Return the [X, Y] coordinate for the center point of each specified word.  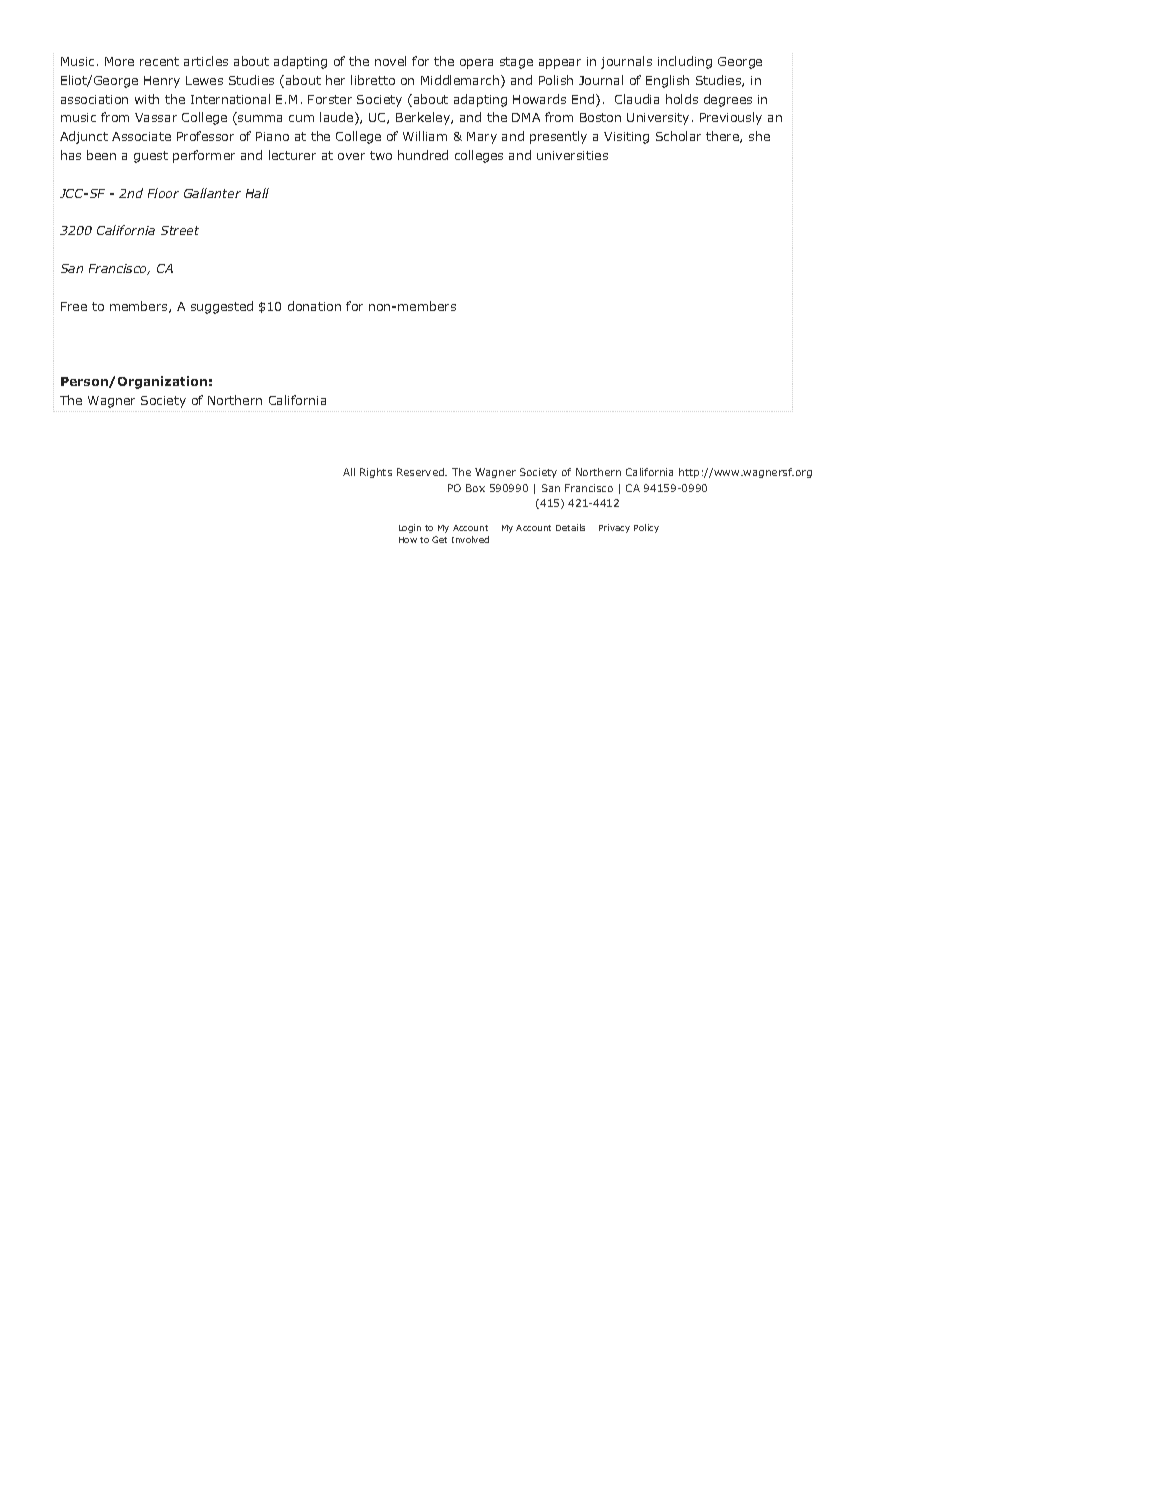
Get [439, 539]
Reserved [421, 472]
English [667, 81]
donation [314, 306]
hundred [423, 155]
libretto [373, 80]
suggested [222, 307]
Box [475, 488]
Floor [163, 193]
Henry [162, 82]
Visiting [626, 138]
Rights [376, 473]
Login [410, 528]
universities [572, 155]
